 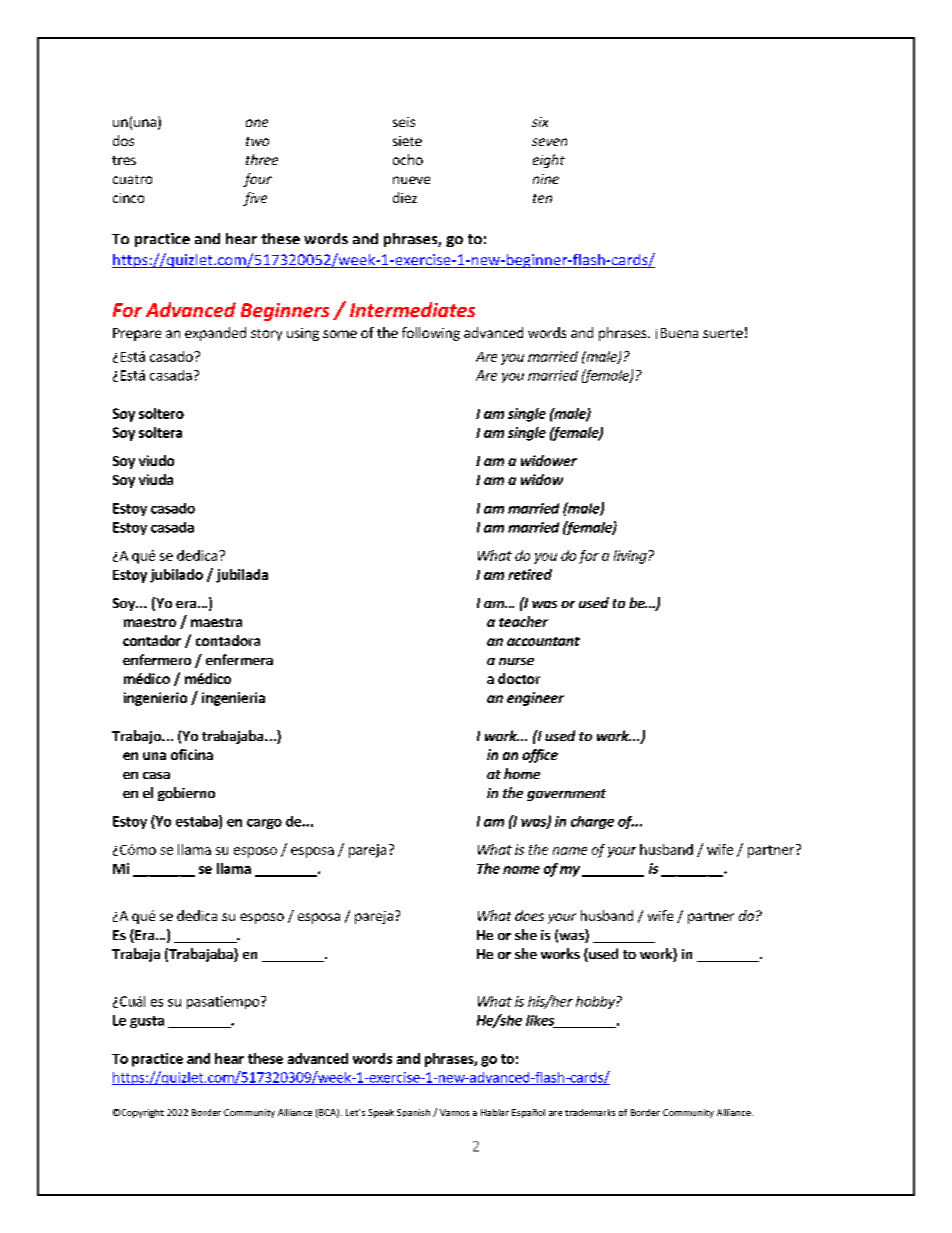 What do you see at coordinates (408, 159) in the screenshot?
I see `ocho` at bounding box center [408, 159].
